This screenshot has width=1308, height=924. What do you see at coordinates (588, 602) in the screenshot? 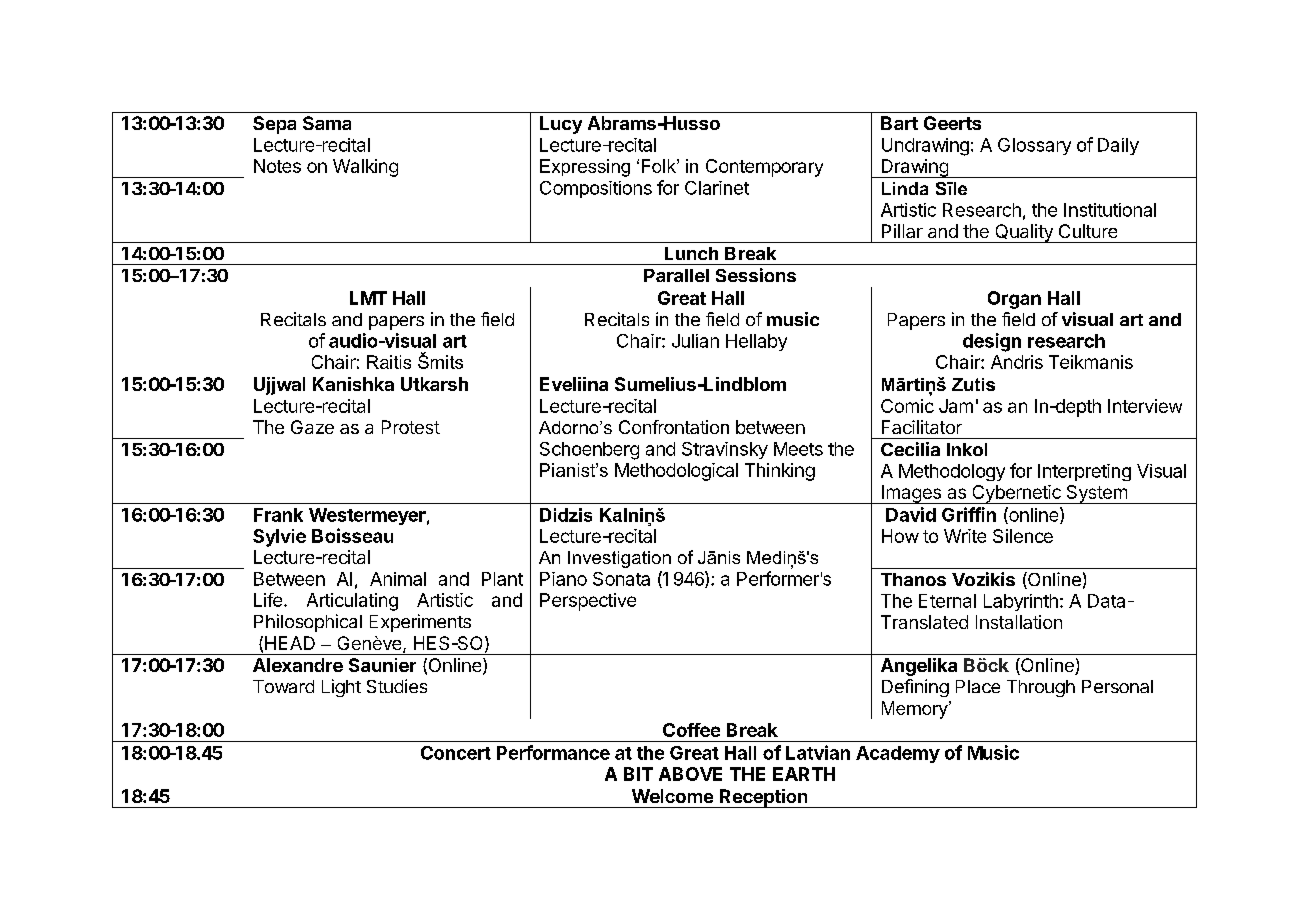
I see `Perspective` at bounding box center [588, 602].
